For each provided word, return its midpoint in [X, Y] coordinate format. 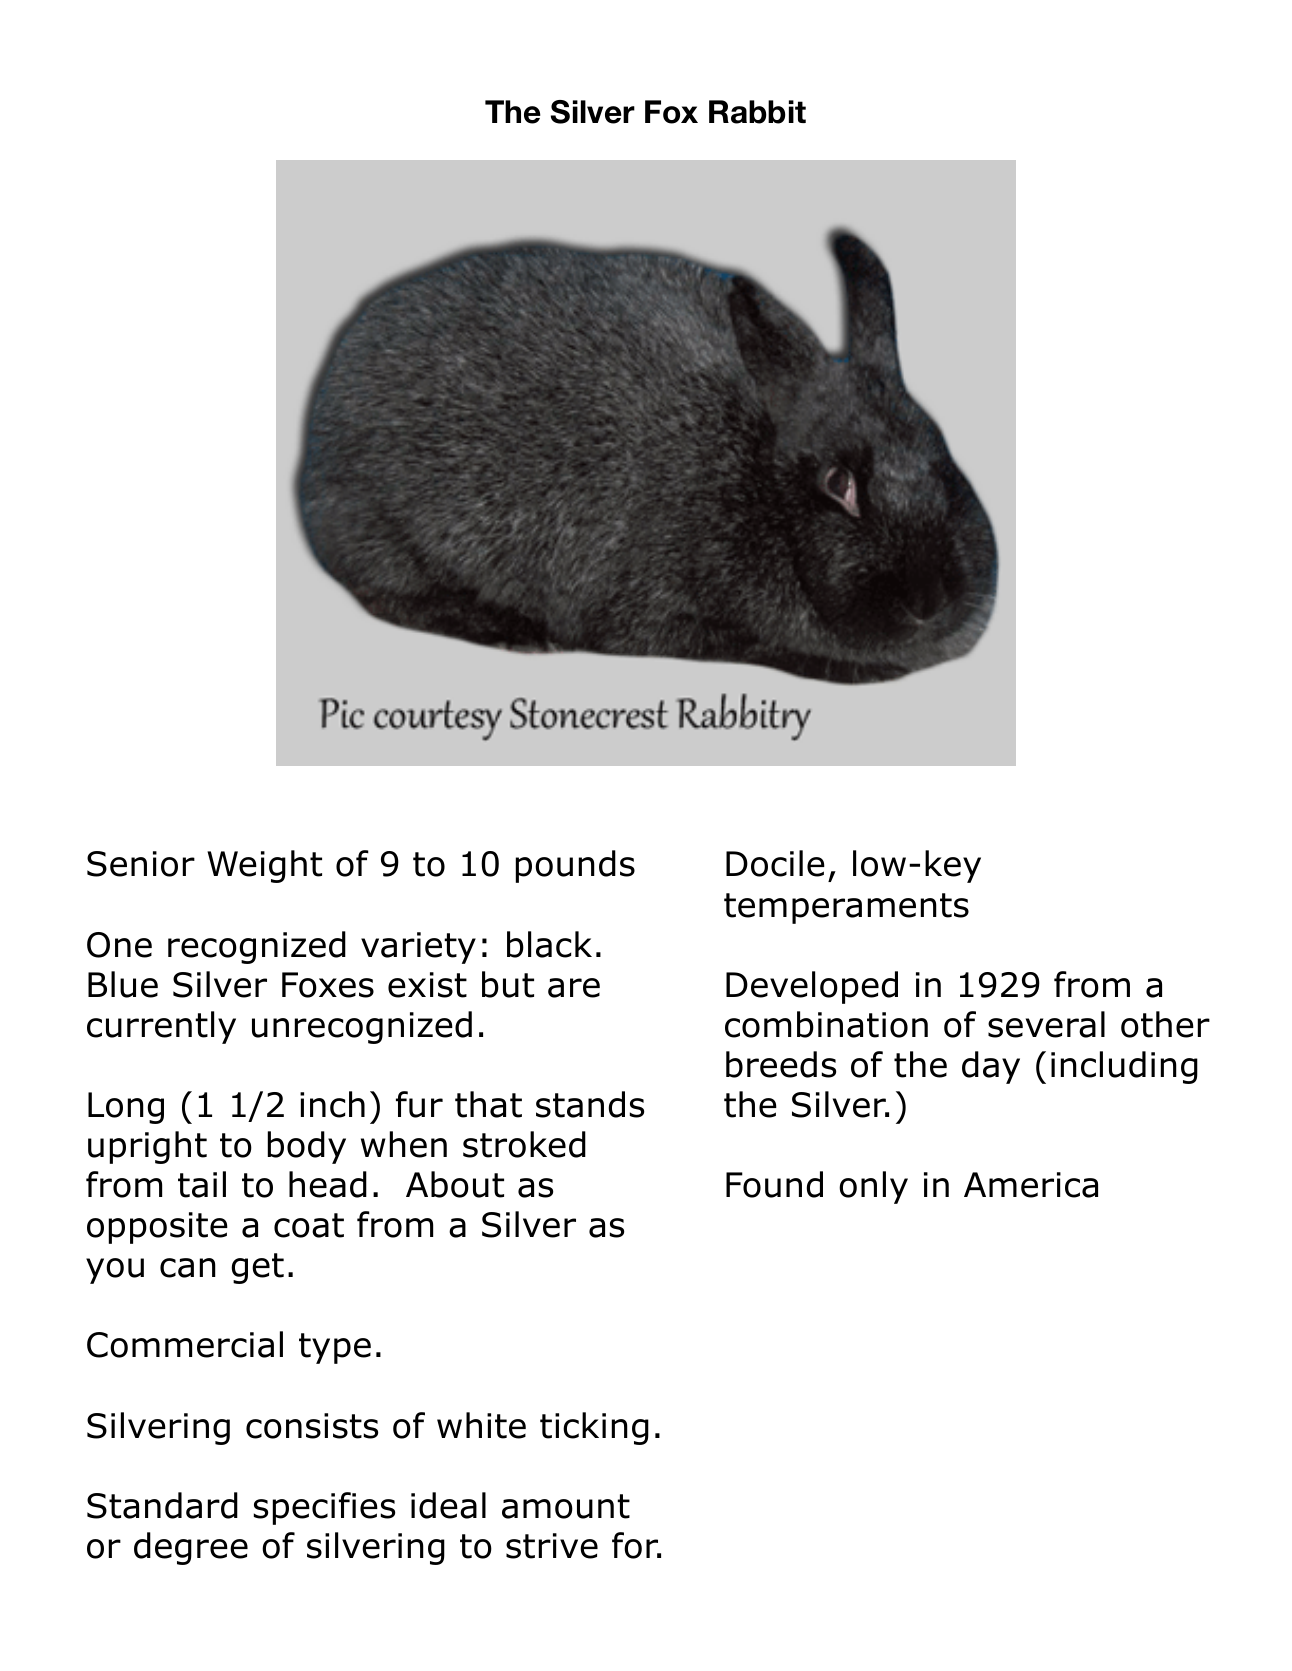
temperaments [846, 908]
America [1031, 1185]
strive [552, 1546]
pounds [575, 866]
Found [774, 1184]
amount [566, 1506]
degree [191, 1548]
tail [202, 1184]
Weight [264, 866]
